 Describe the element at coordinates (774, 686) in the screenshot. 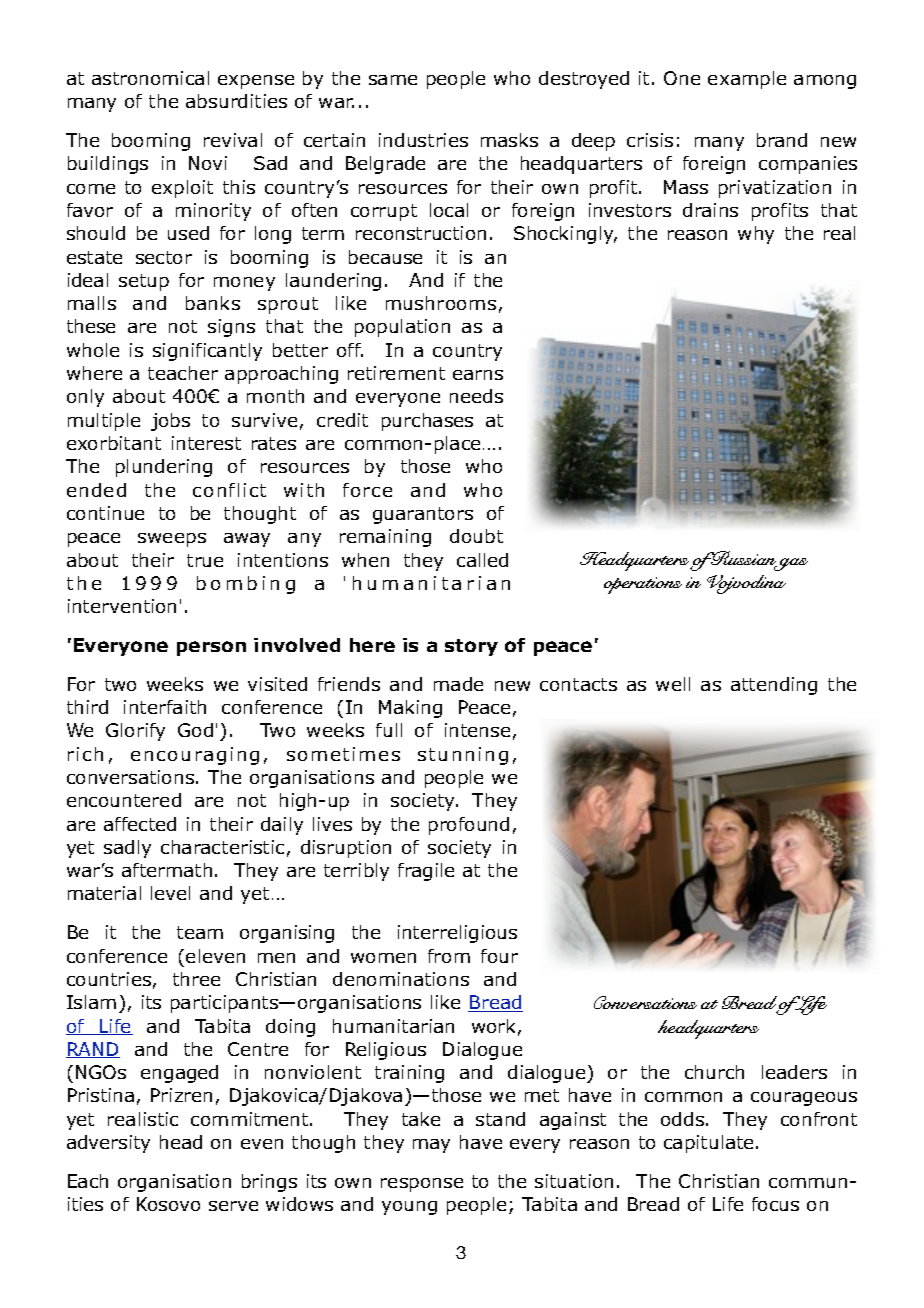

I see `attending` at that location.
